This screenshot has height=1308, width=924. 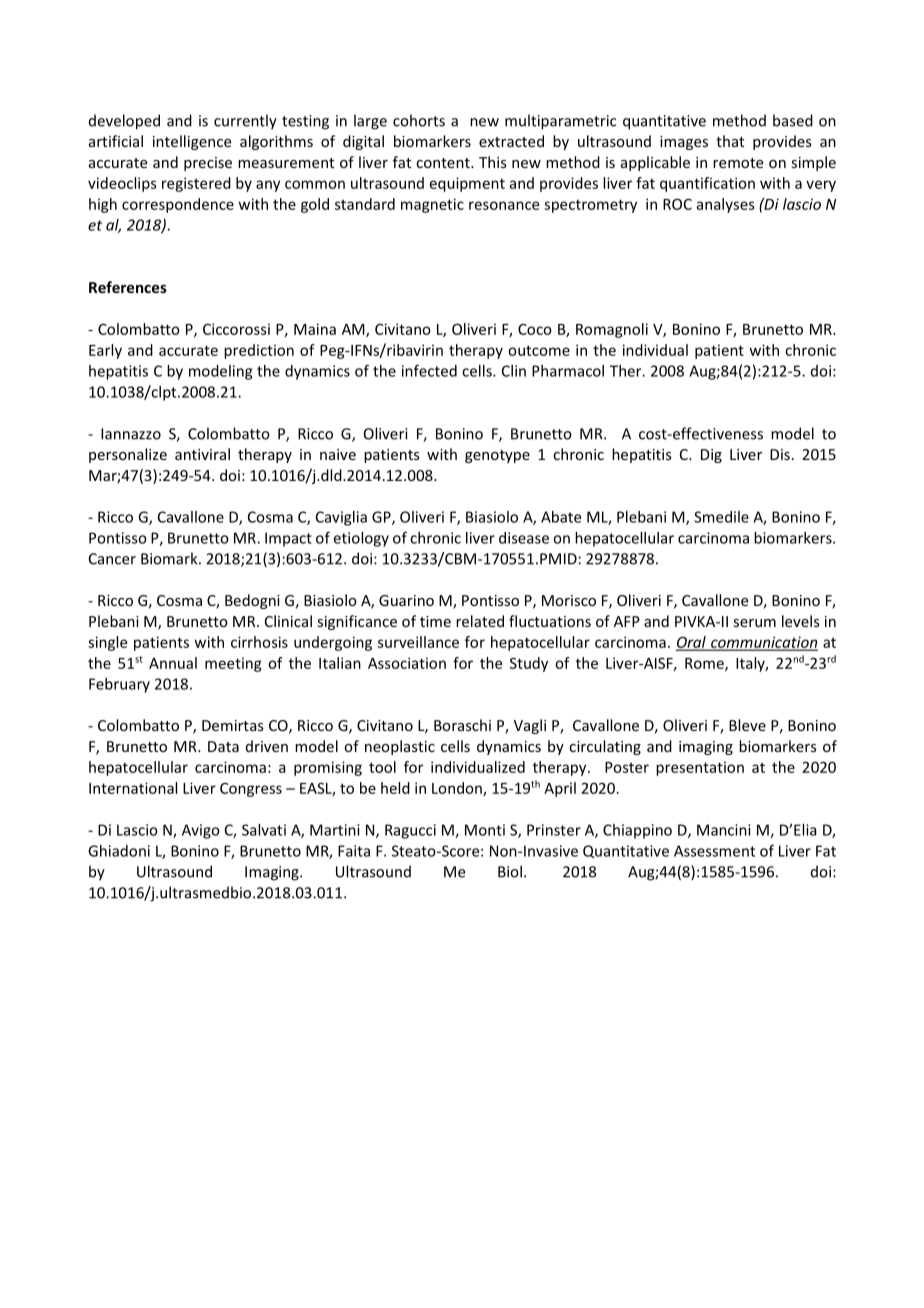 What do you see at coordinates (444, 163) in the screenshot?
I see `content` at bounding box center [444, 163].
